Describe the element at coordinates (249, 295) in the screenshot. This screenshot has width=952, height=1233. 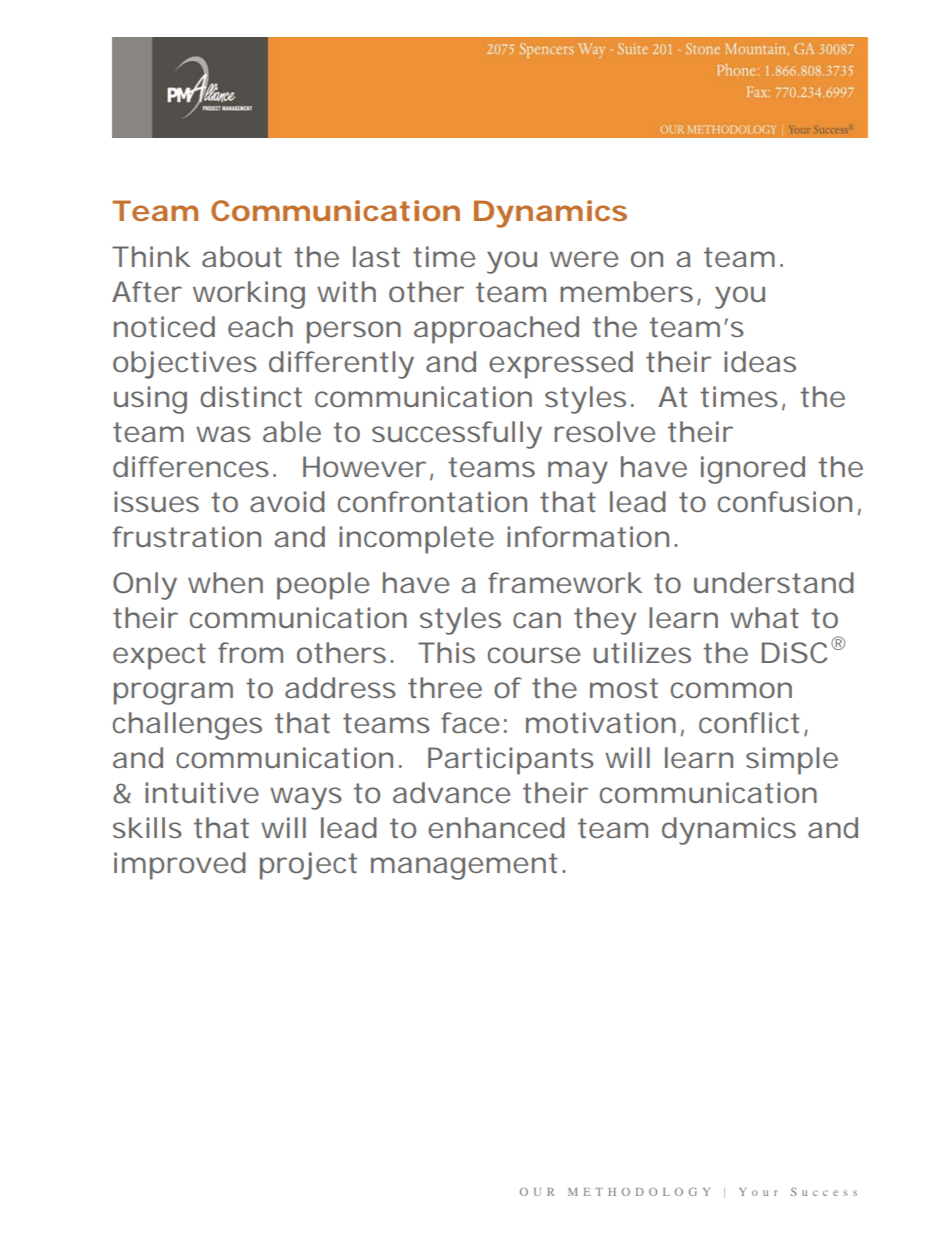
I see `working` at that location.
